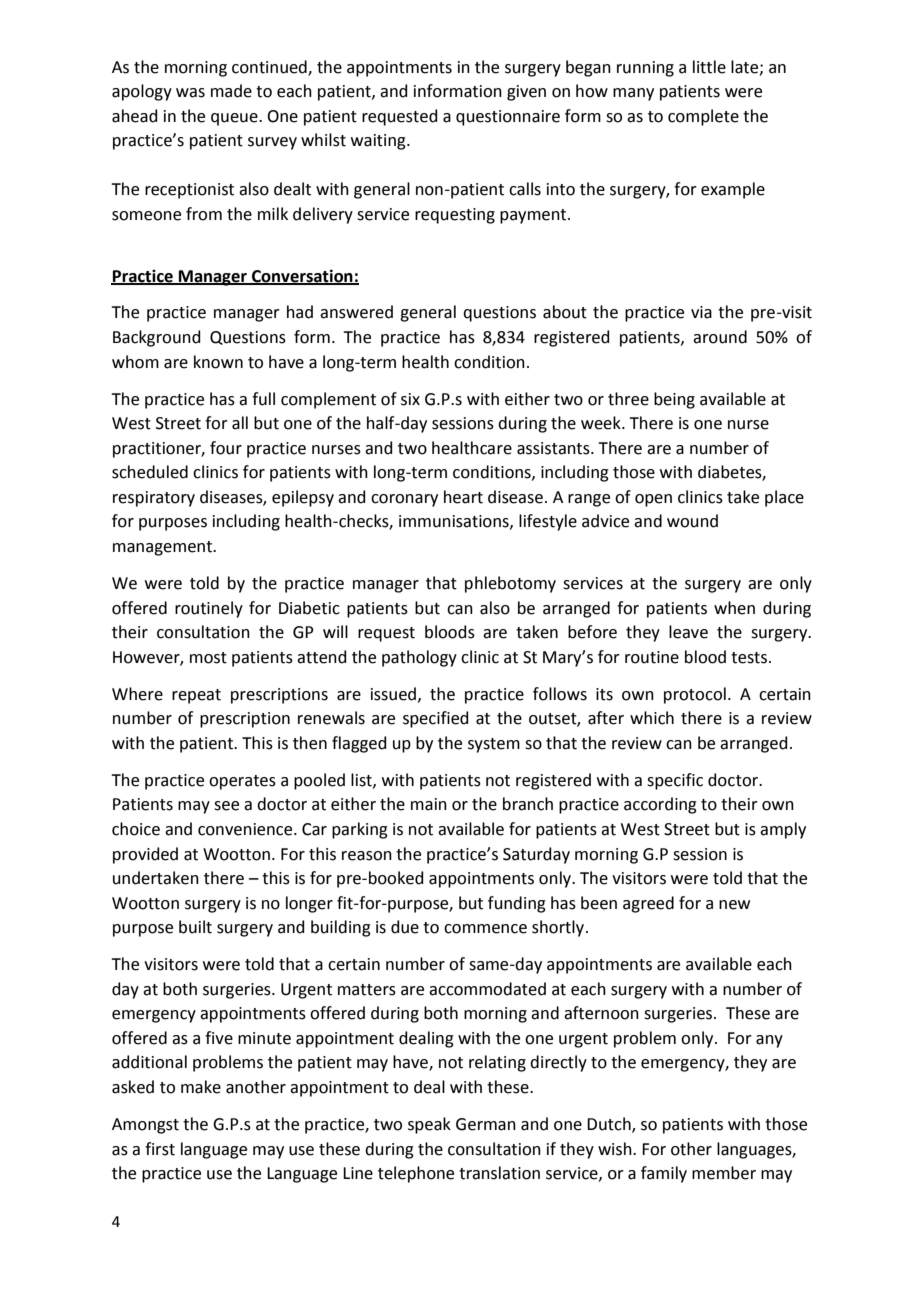  I want to click on member, so click(724, 1173).
